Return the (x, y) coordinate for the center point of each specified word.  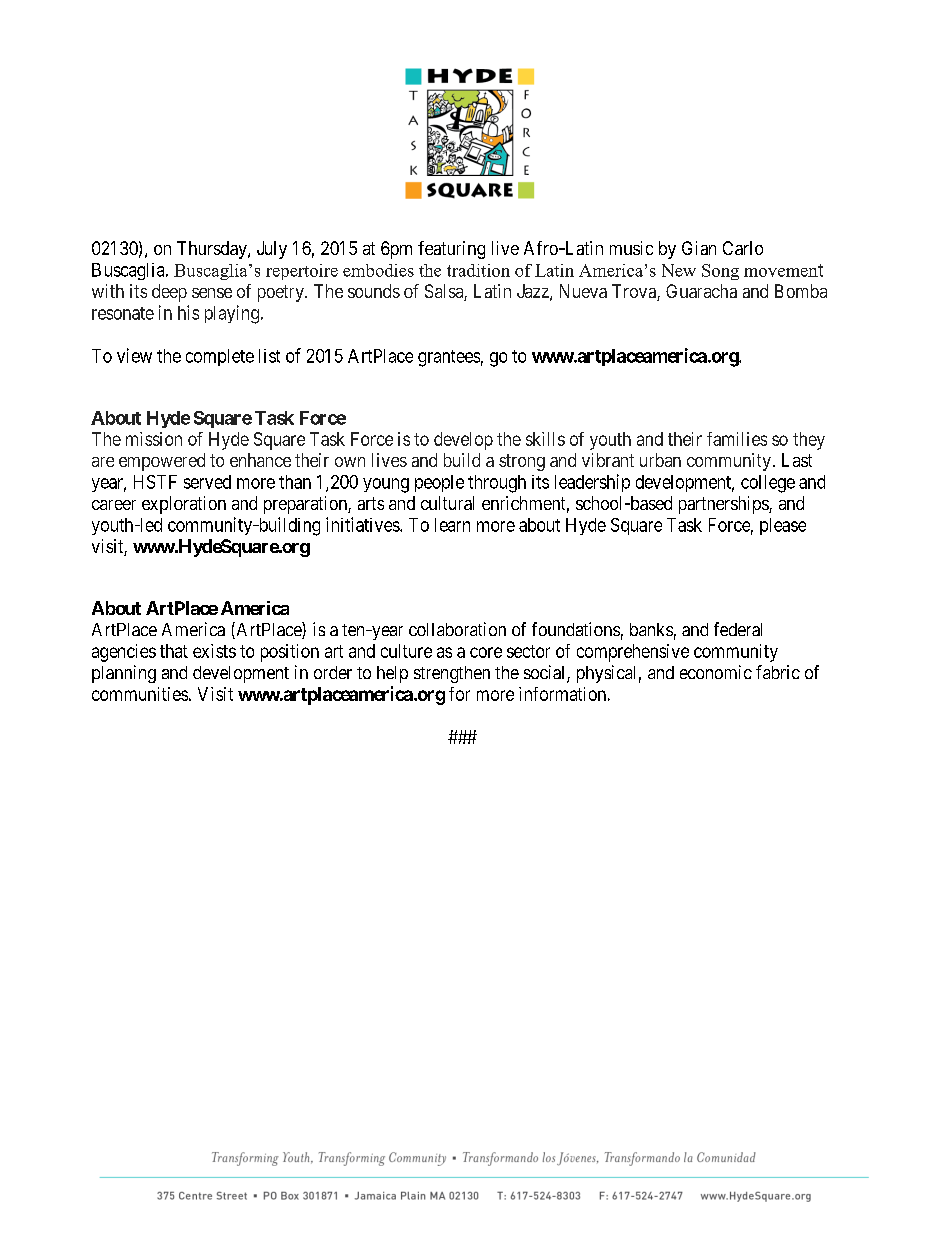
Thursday (213, 250)
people (439, 483)
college (768, 484)
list (269, 356)
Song (720, 272)
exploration (184, 505)
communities (140, 694)
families (737, 439)
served (207, 482)
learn (452, 525)
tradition (478, 270)
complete (220, 357)
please (783, 526)
